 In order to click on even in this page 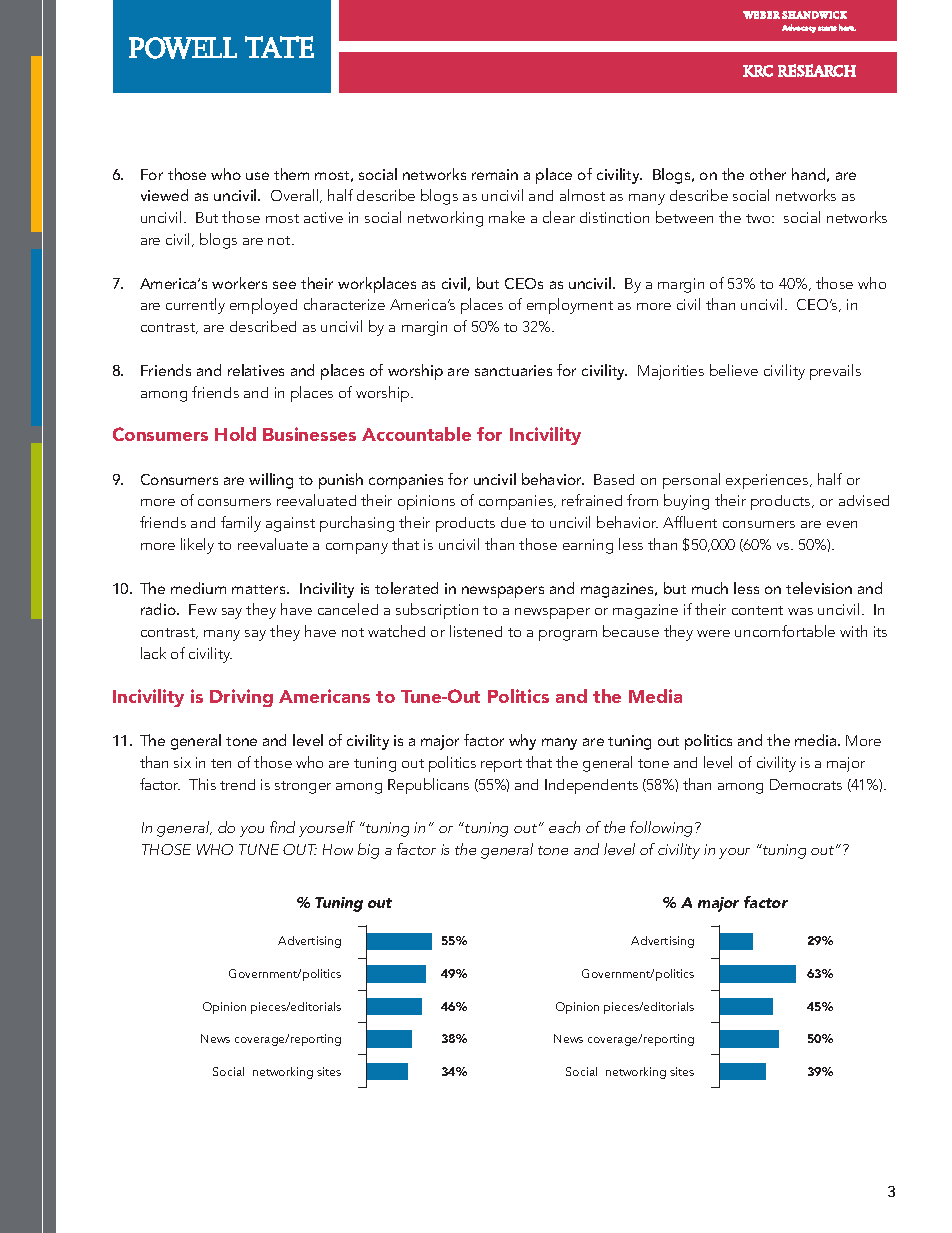, I will do `click(842, 524)`.
